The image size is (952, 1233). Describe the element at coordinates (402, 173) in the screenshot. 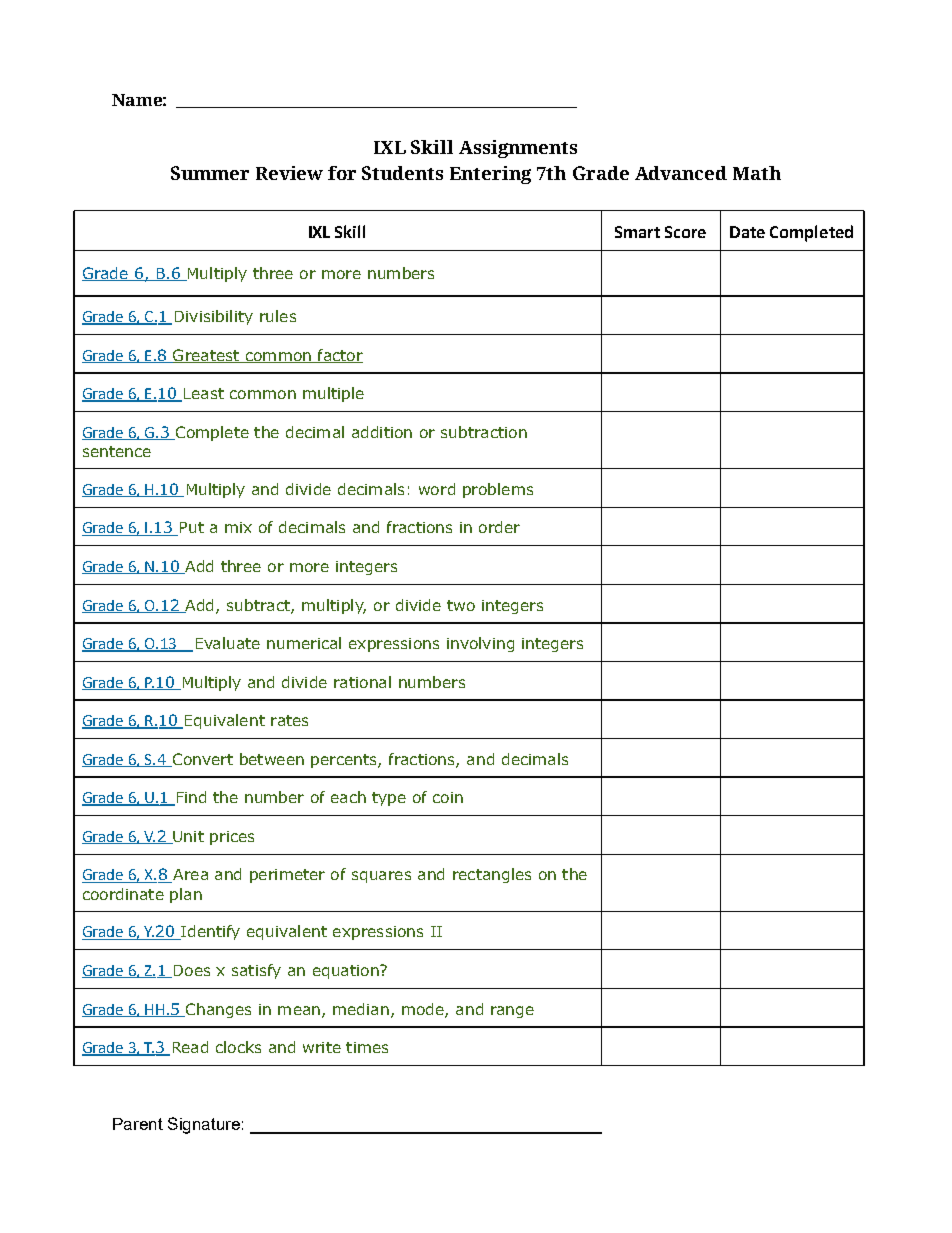

I see `Students` at that location.
